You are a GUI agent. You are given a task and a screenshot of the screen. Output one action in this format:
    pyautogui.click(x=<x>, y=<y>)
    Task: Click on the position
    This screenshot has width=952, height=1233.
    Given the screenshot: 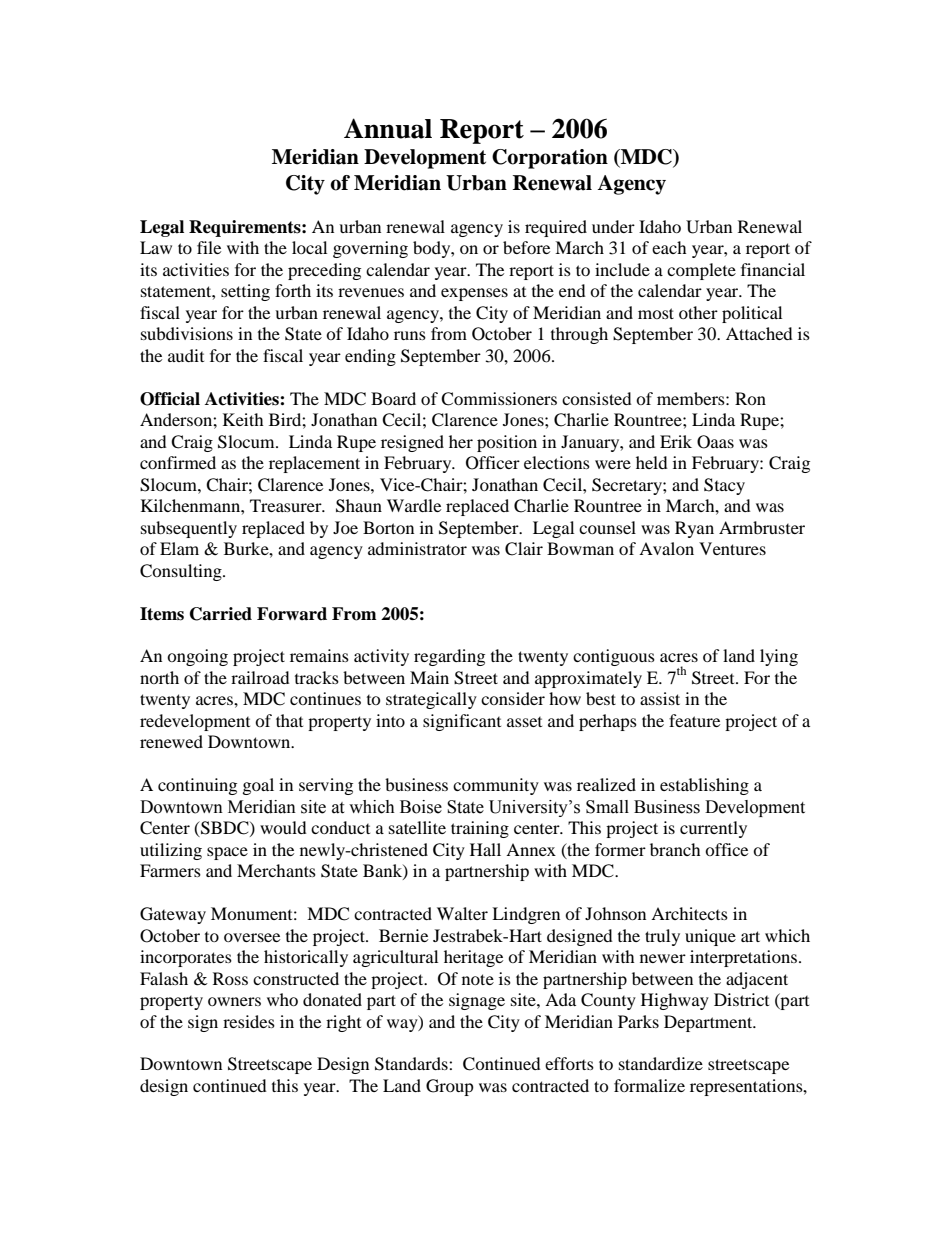 What is the action you would take?
    pyautogui.click(x=507, y=443)
